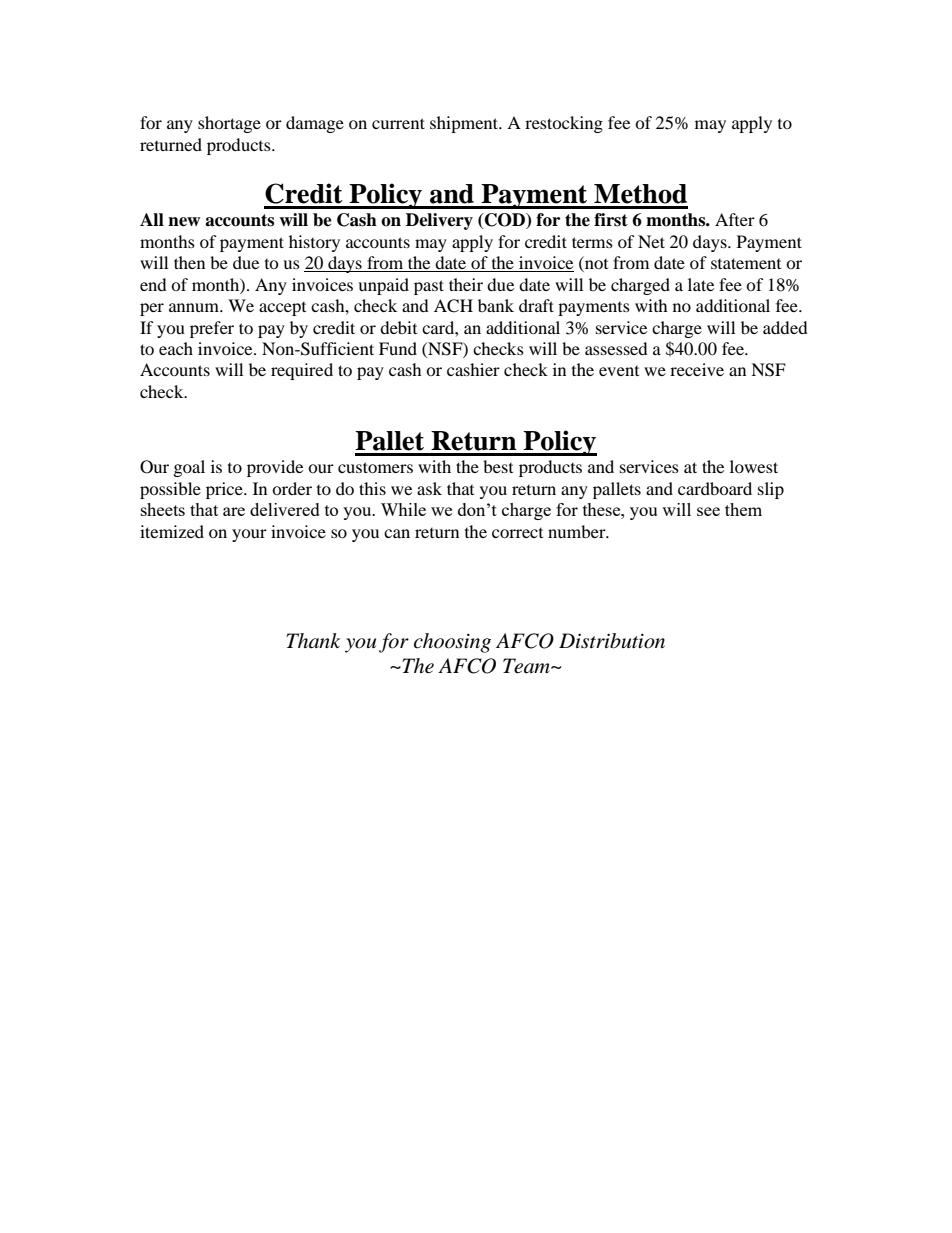 Image resolution: width=952 pixels, height=1233 pixels. Describe the element at coordinates (701, 284) in the page. I see `late` at that location.
